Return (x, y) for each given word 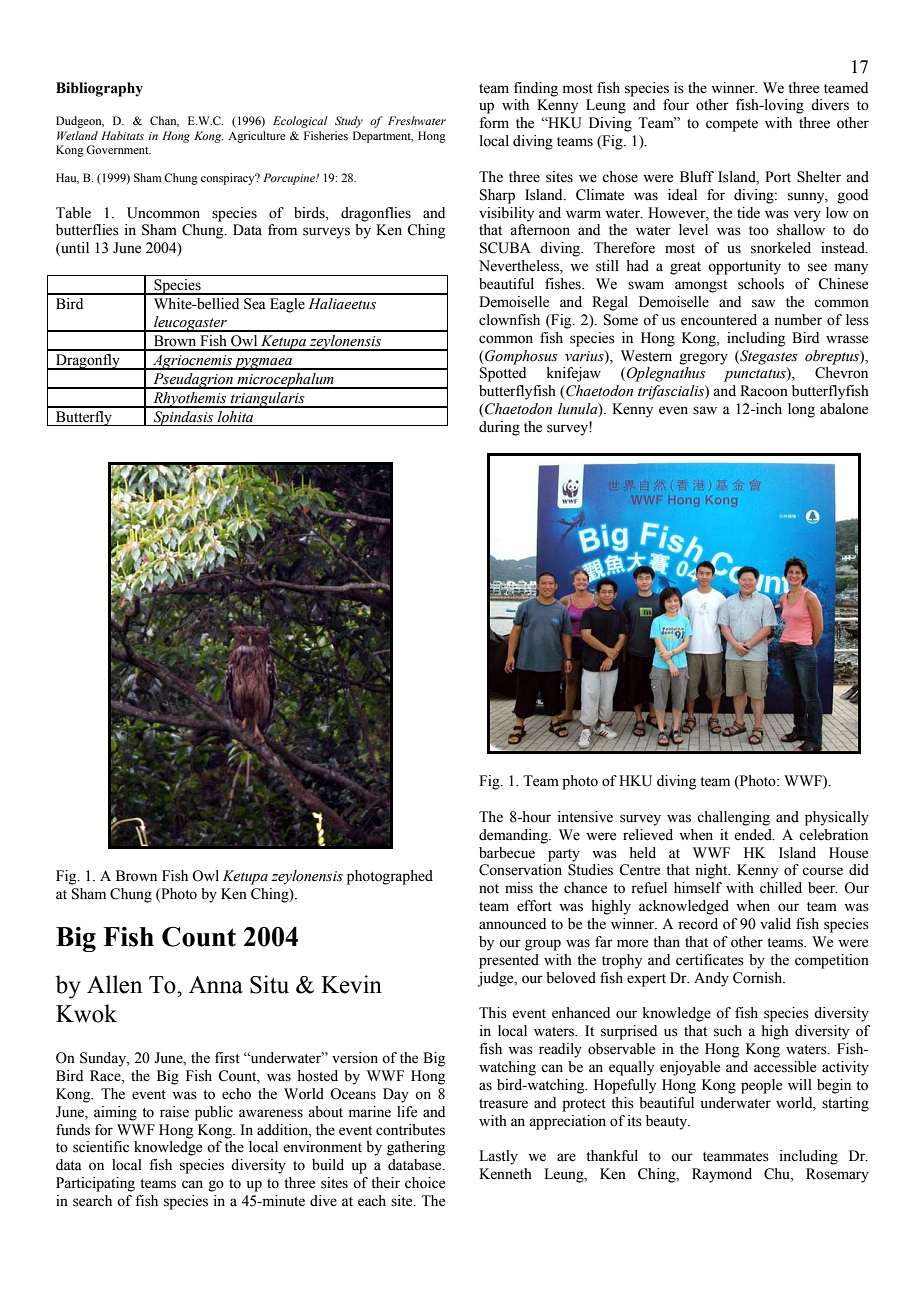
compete (732, 125)
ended (754, 835)
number (798, 320)
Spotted (503, 374)
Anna (216, 985)
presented (509, 961)
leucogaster (190, 324)
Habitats (122, 135)
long (801, 410)
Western (646, 356)
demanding (514, 836)
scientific (101, 1147)
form (494, 123)
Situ (269, 984)
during (499, 428)
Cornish (759, 978)
